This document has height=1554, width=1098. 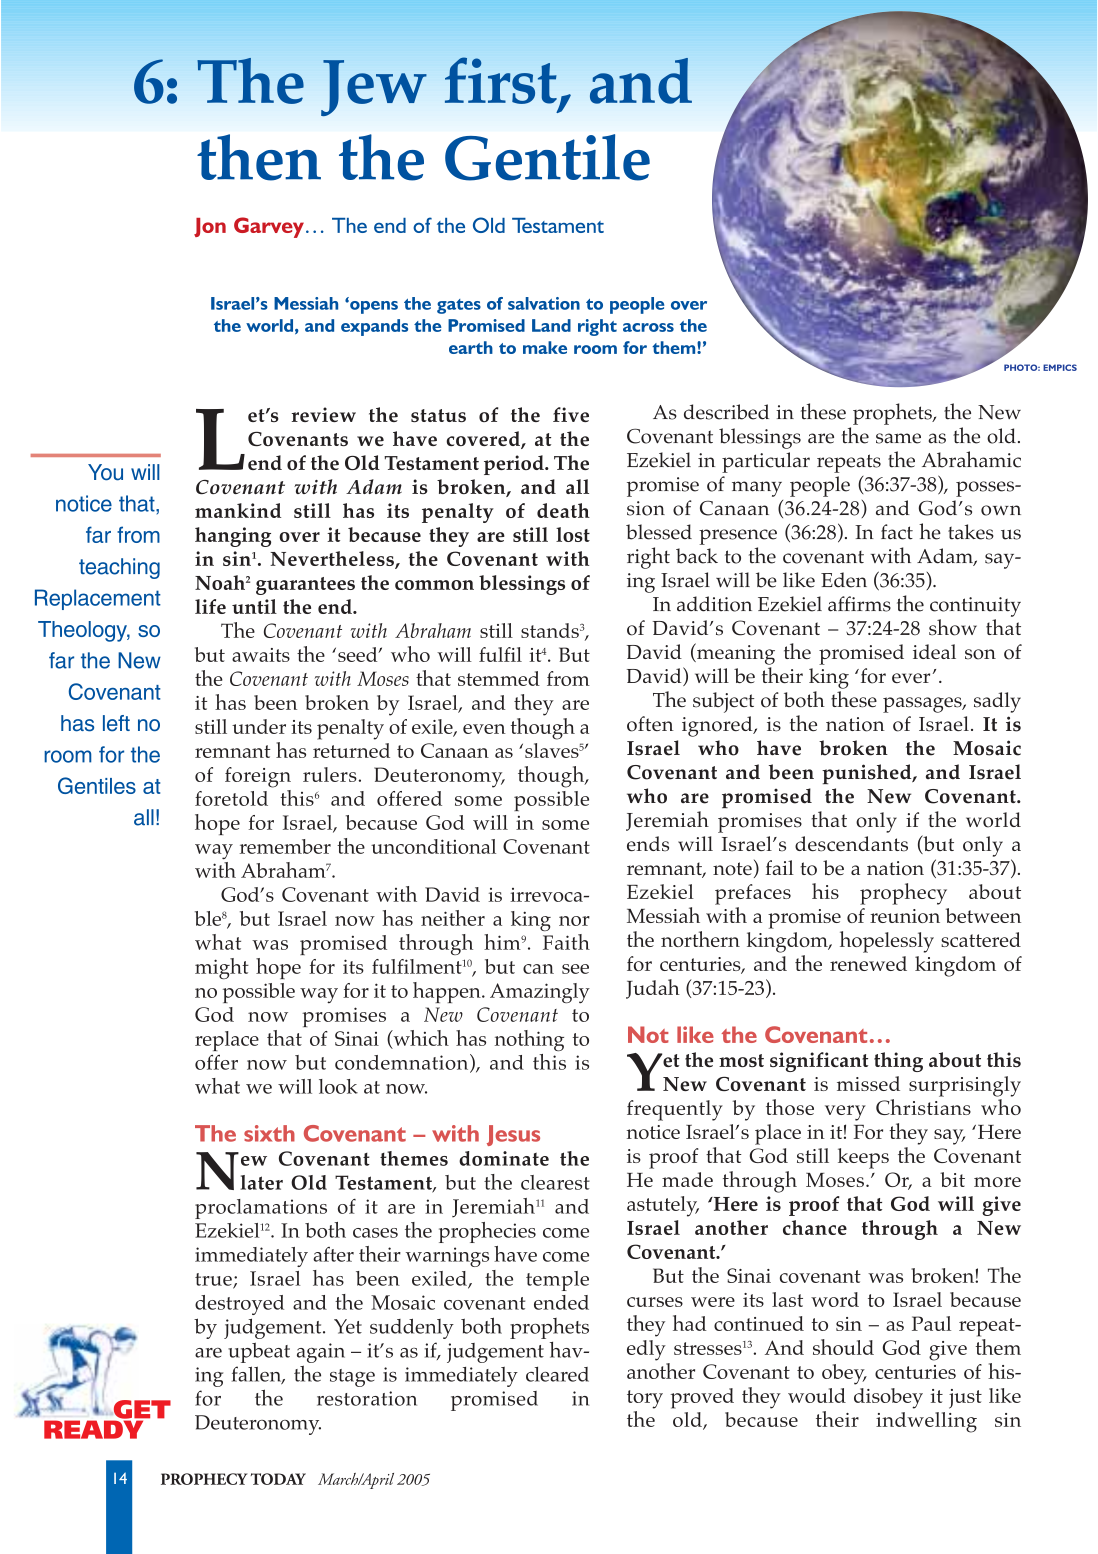 What do you see at coordinates (233, 537) in the document?
I see `hanging` at bounding box center [233, 537].
